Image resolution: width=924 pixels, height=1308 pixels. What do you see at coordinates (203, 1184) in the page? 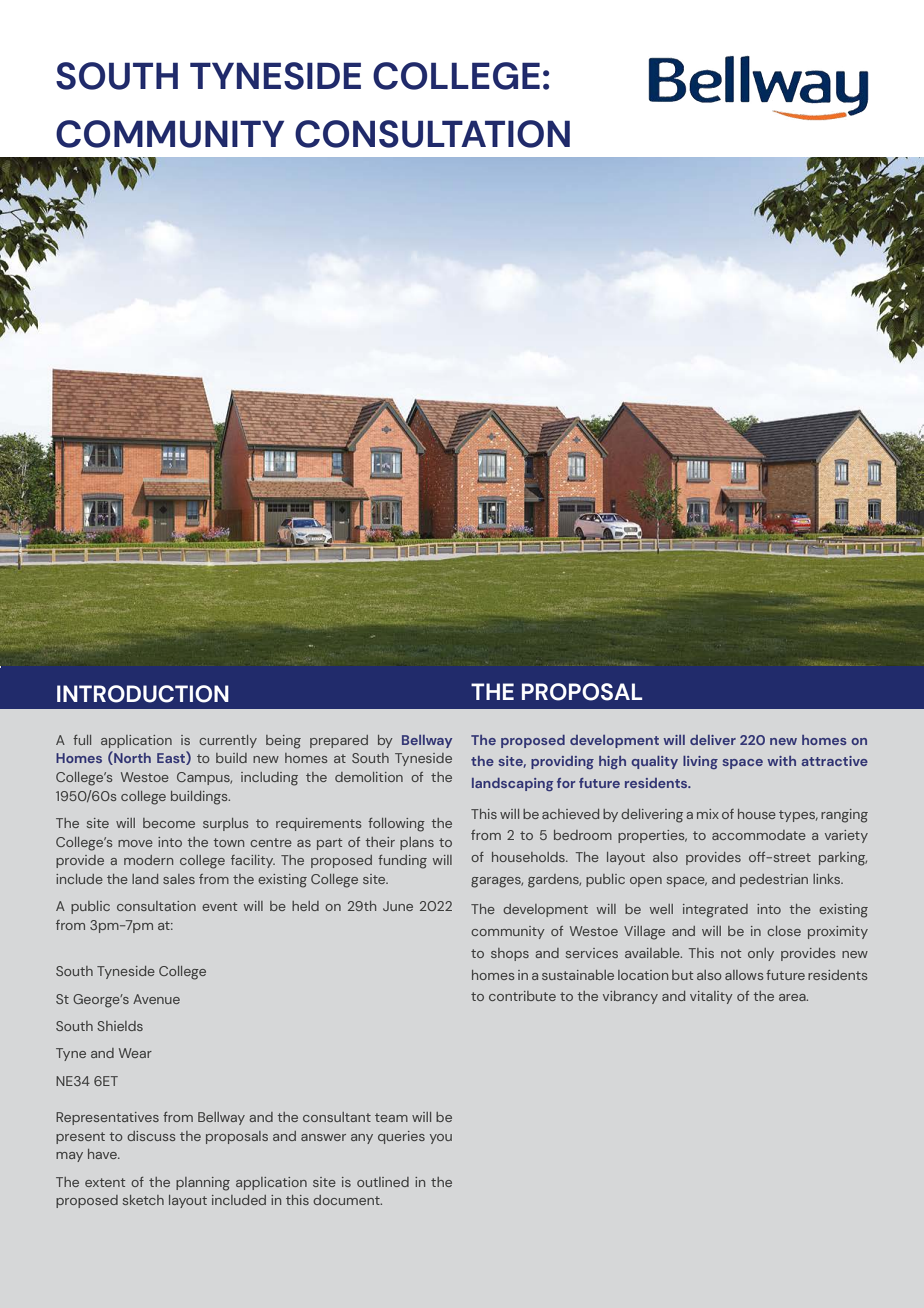
I see `planning` at bounding box center [203, 1184].
